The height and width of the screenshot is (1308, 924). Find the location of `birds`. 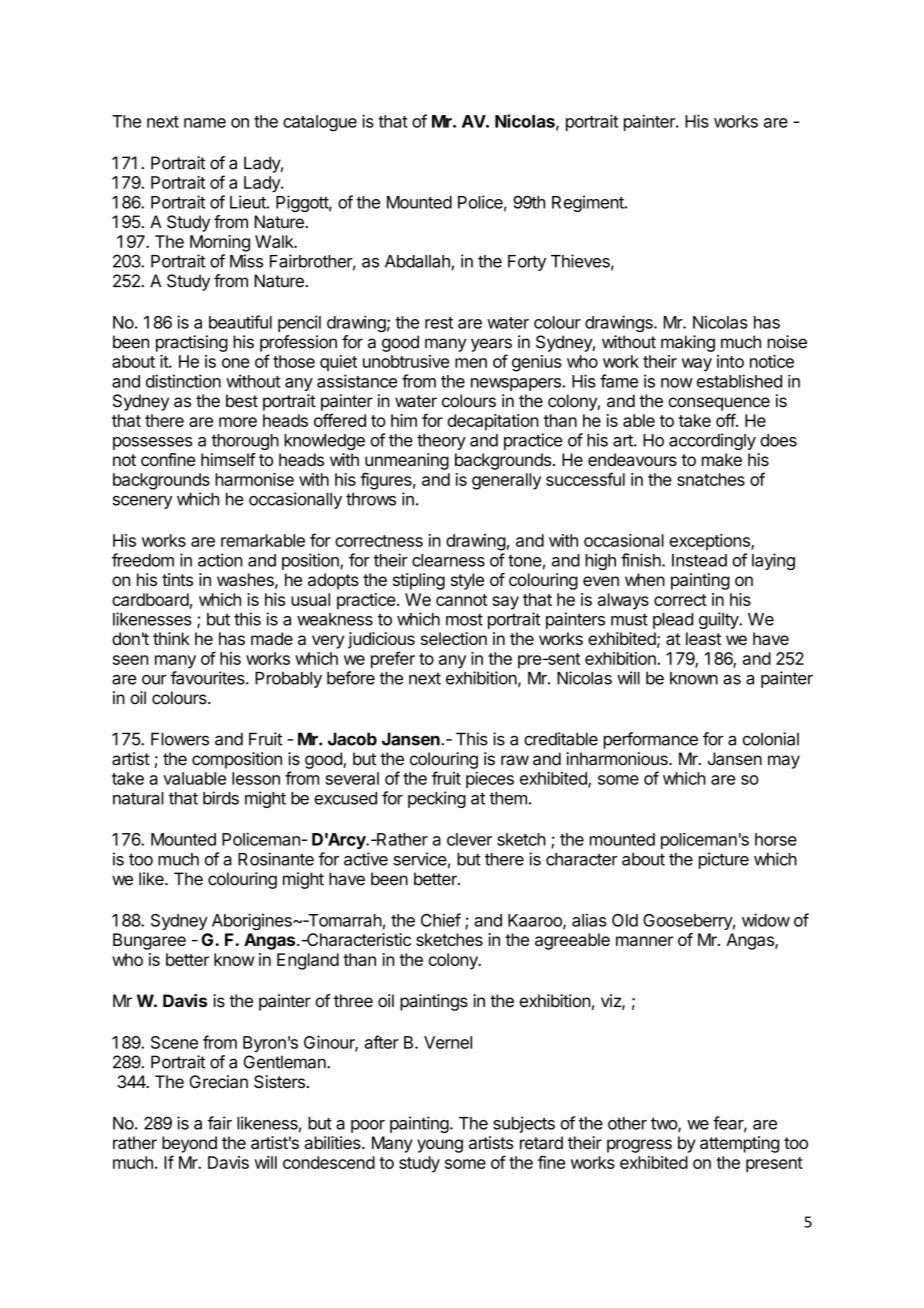

birds is located at coordinates (221, 798).
